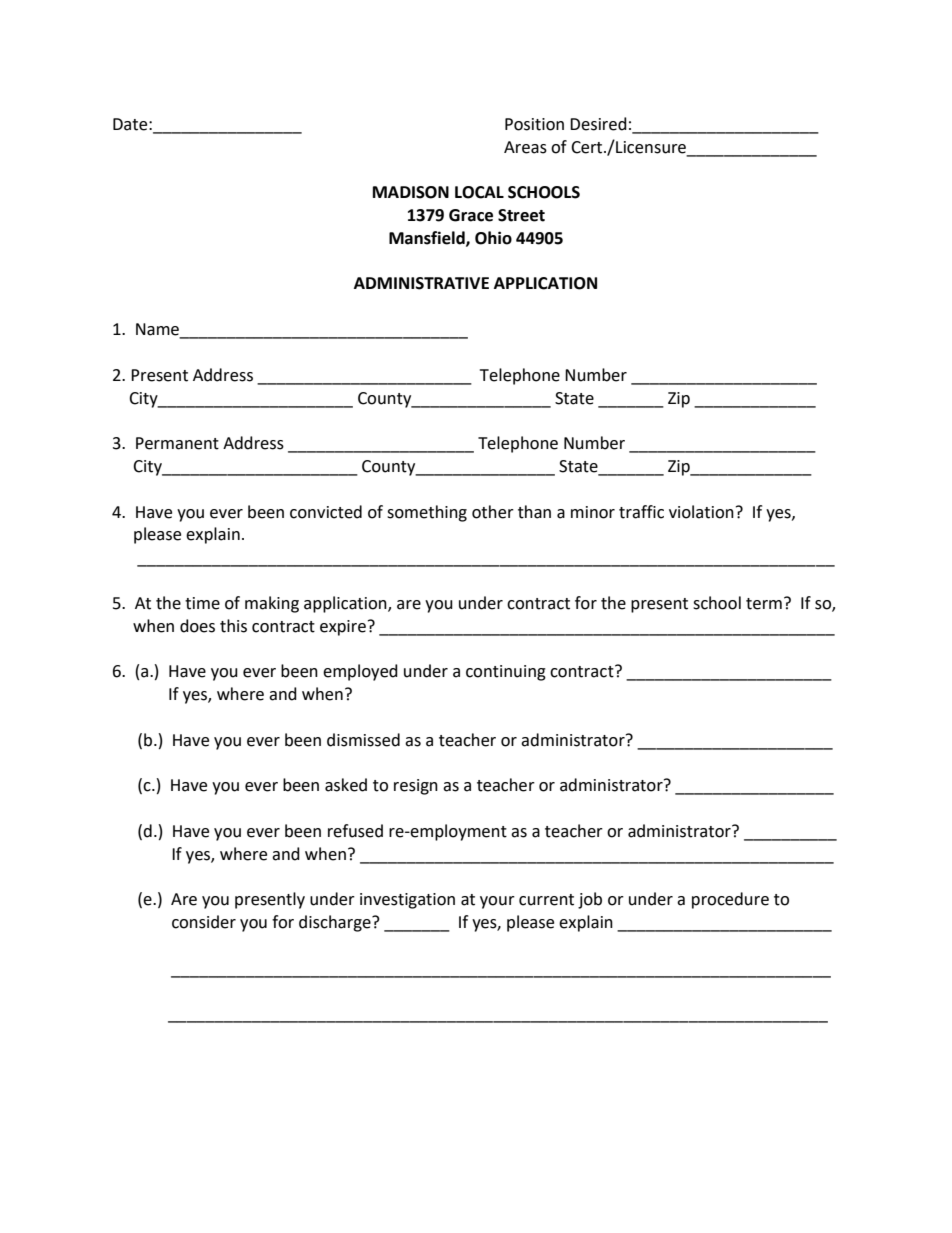 This image has height=1233, width=952. What do you see at coordinates (233, 626) in the image?
I see `this` at bounding box center [233, 626].
